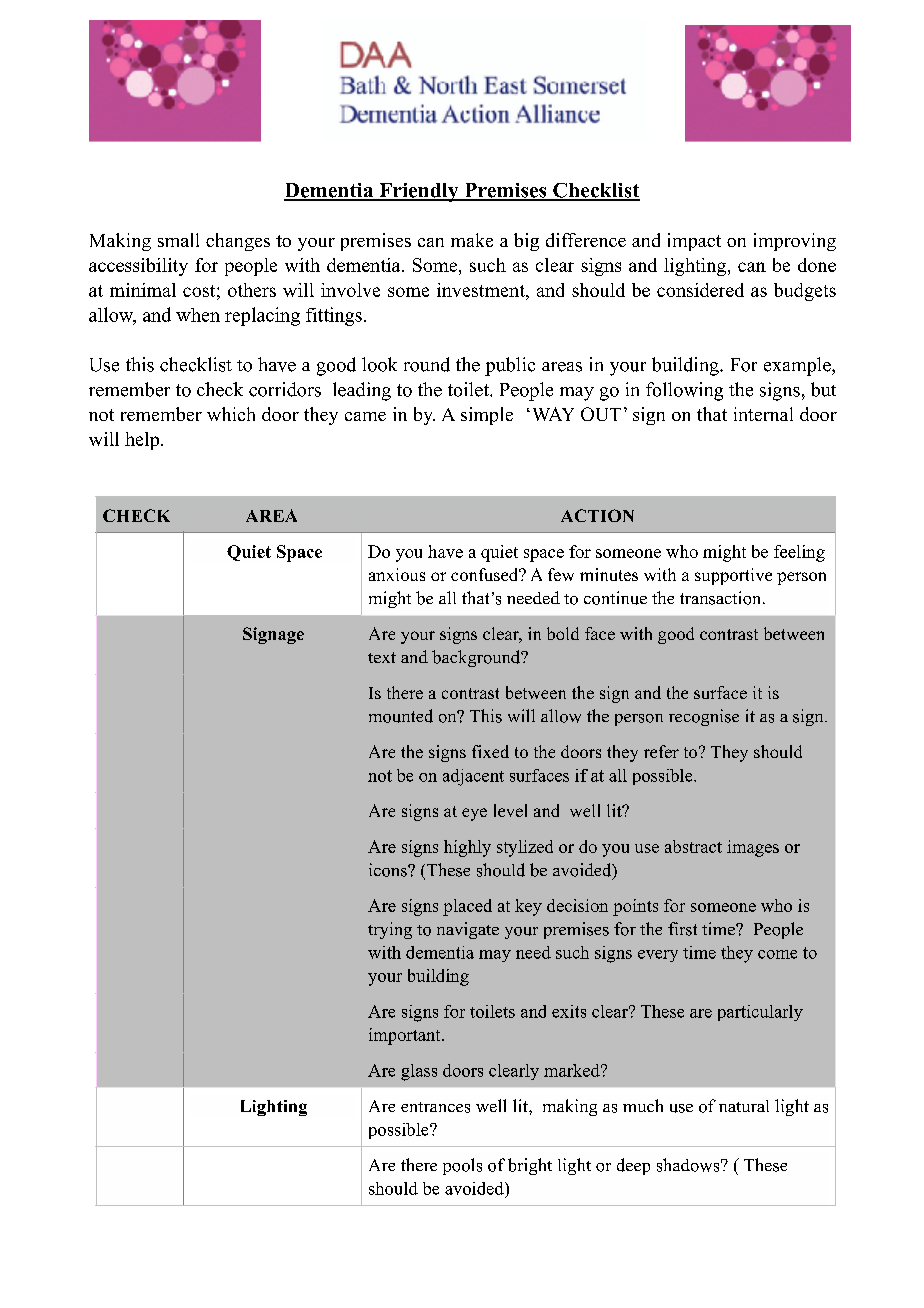 The image size is (924, 1308). What do you see at coordinates (744, 1106) in the screenshot?
I see `natural` at bounding box center [744, 1106].
